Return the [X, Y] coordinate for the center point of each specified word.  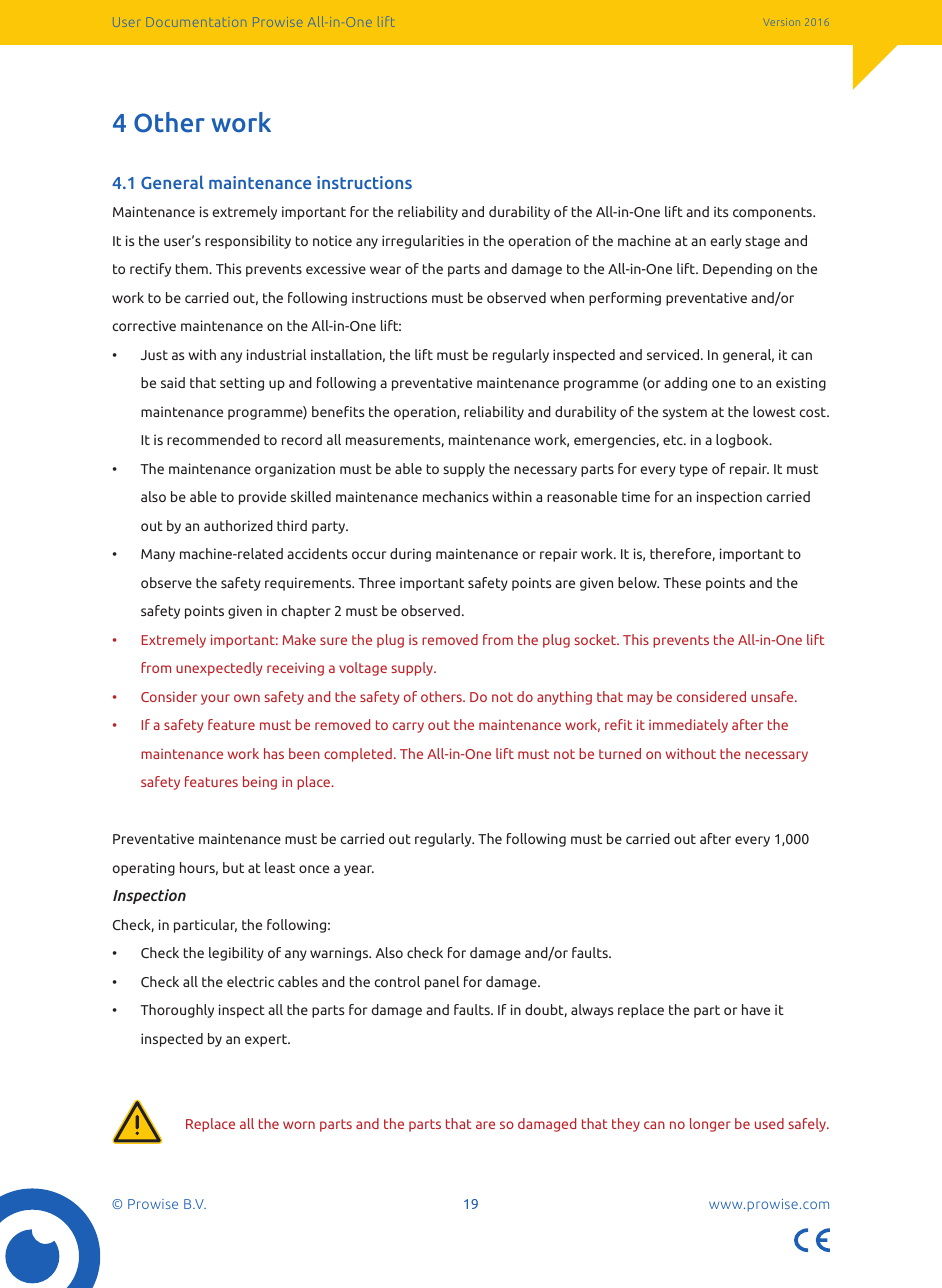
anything [564, 698]
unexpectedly [219, 669]
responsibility [248, 242]
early [726, 242]
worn [299, 1125]
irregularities [423, 242]
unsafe [773, 696]
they [626, 1125]
